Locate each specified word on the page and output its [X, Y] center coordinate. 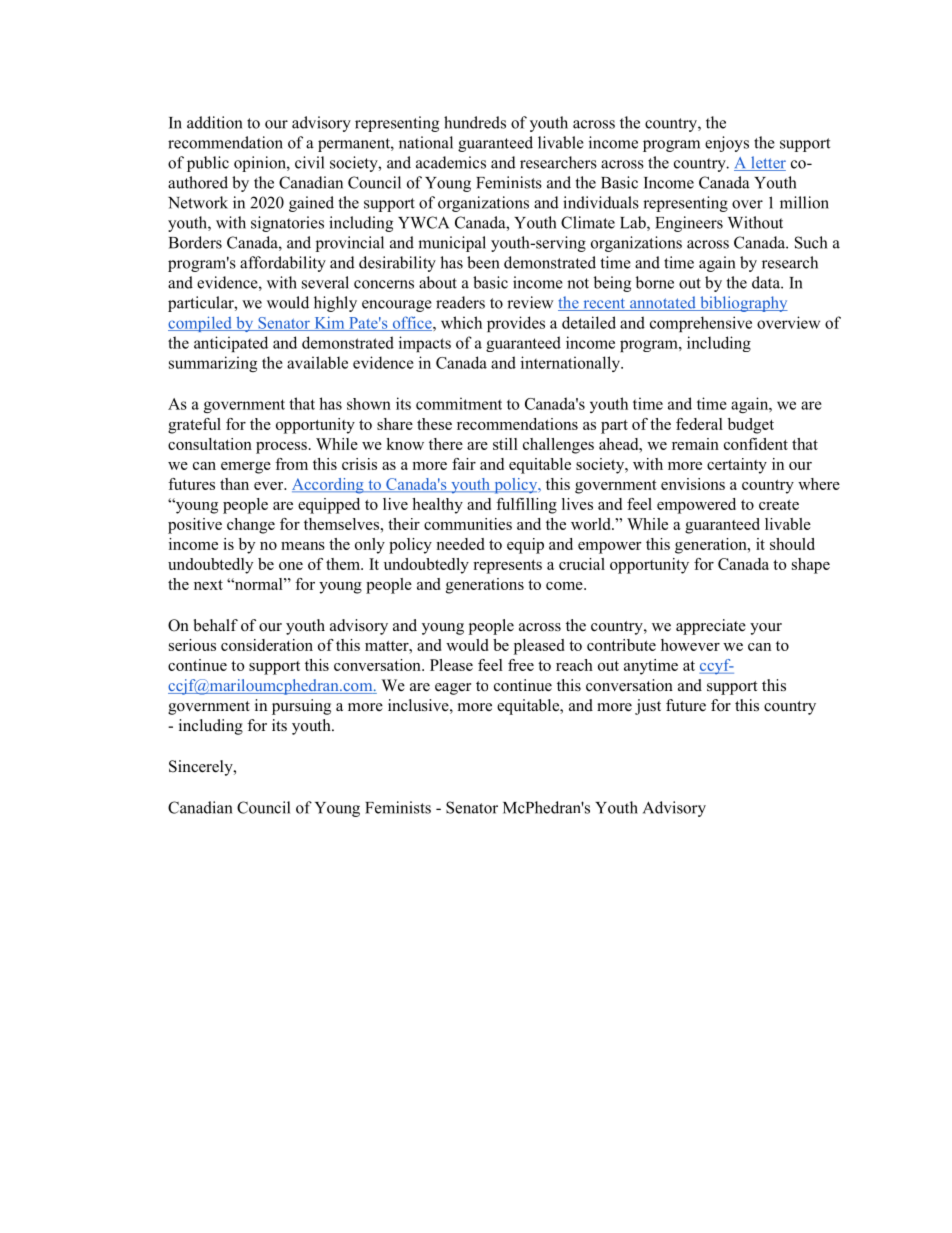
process [281, 448]
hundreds [475, 122]
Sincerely [202, 768]
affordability [283, 264]
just [648, 707]
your [766, 629]
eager [453, 689]
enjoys [727, 144]
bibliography [743, 304]
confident [756, 444]
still [505, 444]
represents [507, 567]
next [208, 585]
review [530, 302]
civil [309, 162]
